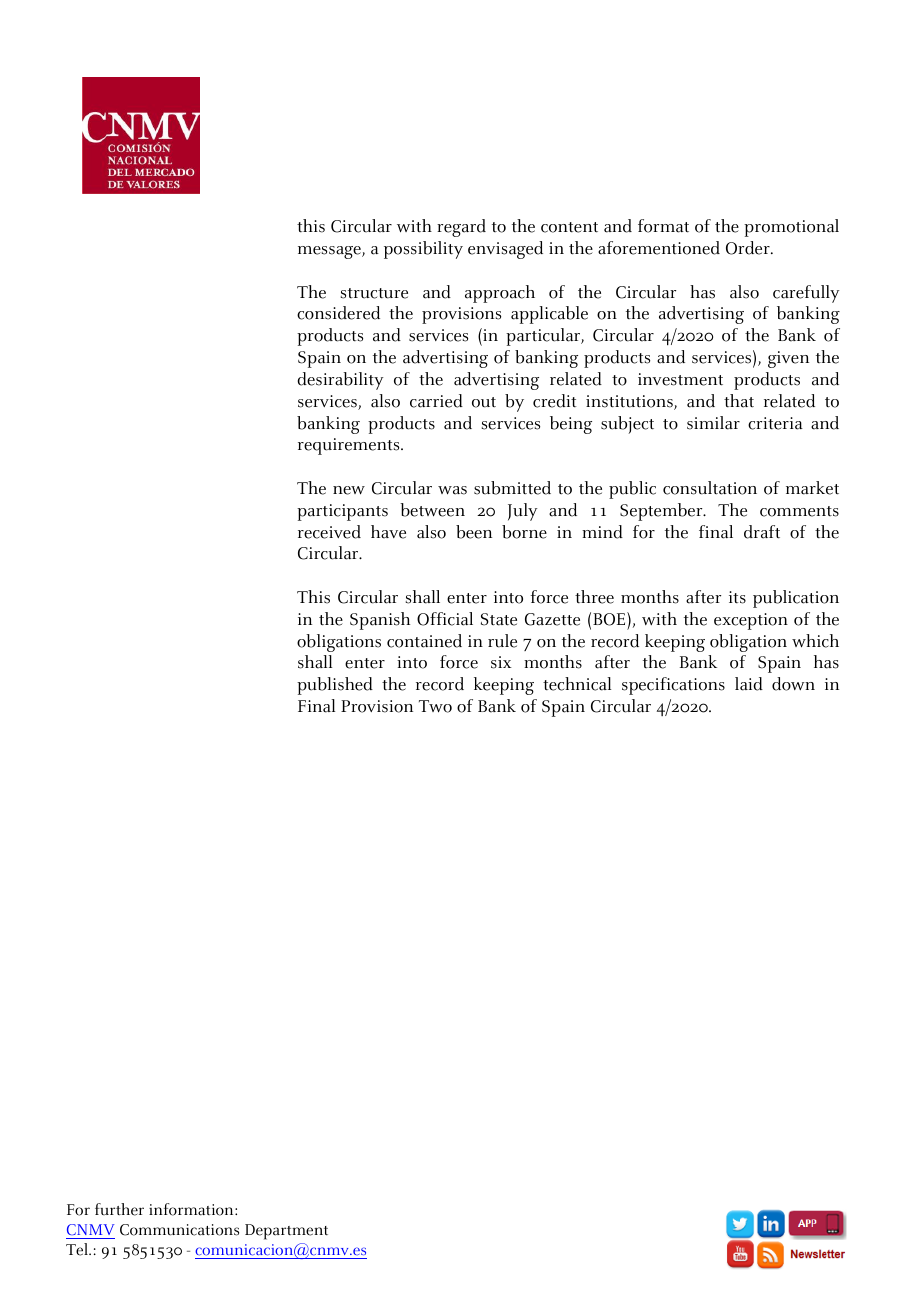 The image size is (924, 1308). What do you see at coordinates (179, 1230) in the page?
I see `Communications` at bounding box center [179, 1230].
